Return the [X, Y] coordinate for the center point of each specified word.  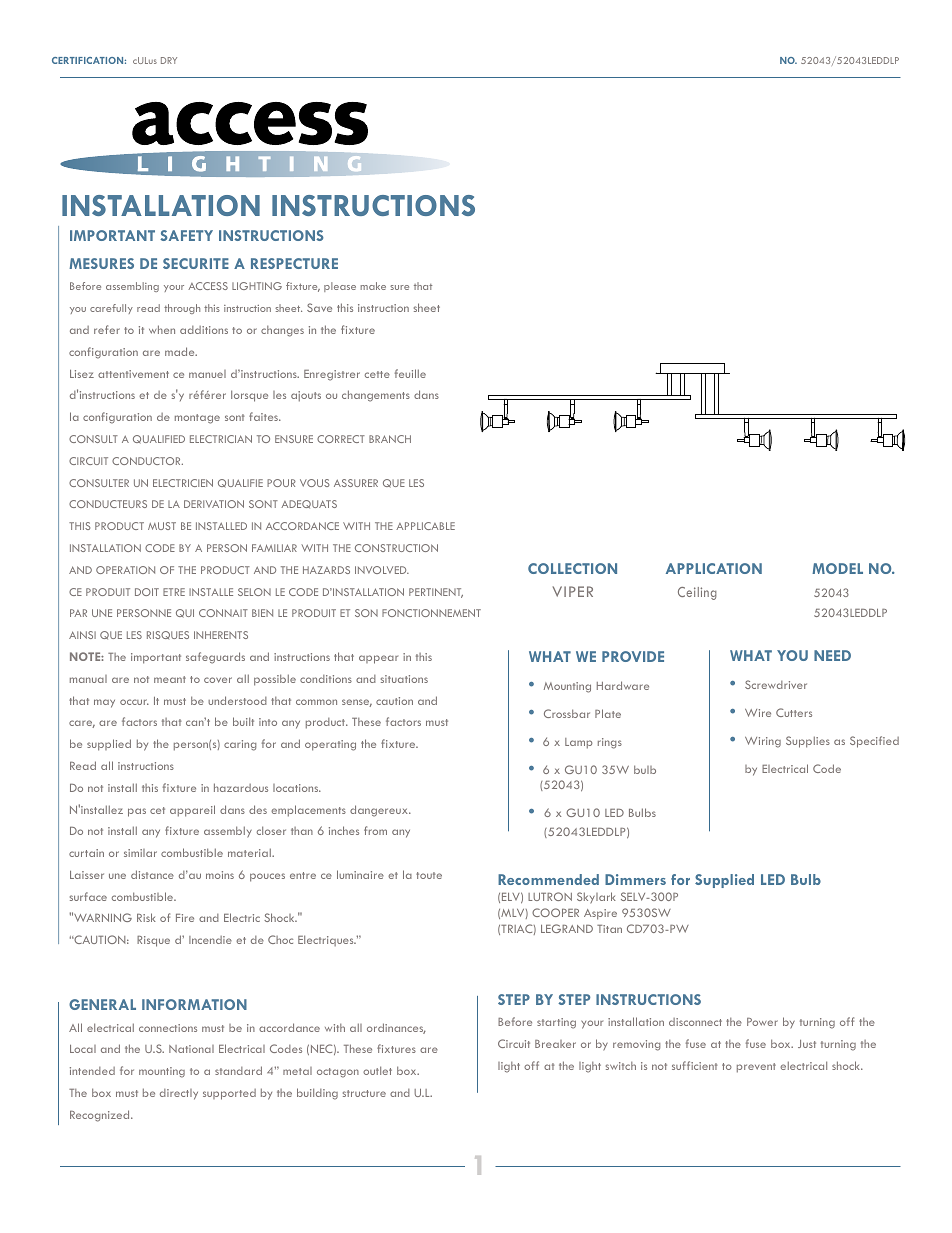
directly [179, 1094]
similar [140, 853]
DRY [169, 60]
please [340, 287]
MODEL [837, 568]
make [373, 286]
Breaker [555, 1044]
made [181, 351]
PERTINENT [436, 593]
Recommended [548, 879]
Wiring [763, 742]
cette [377, 374]
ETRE [174, 592]
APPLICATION [714, 568]
